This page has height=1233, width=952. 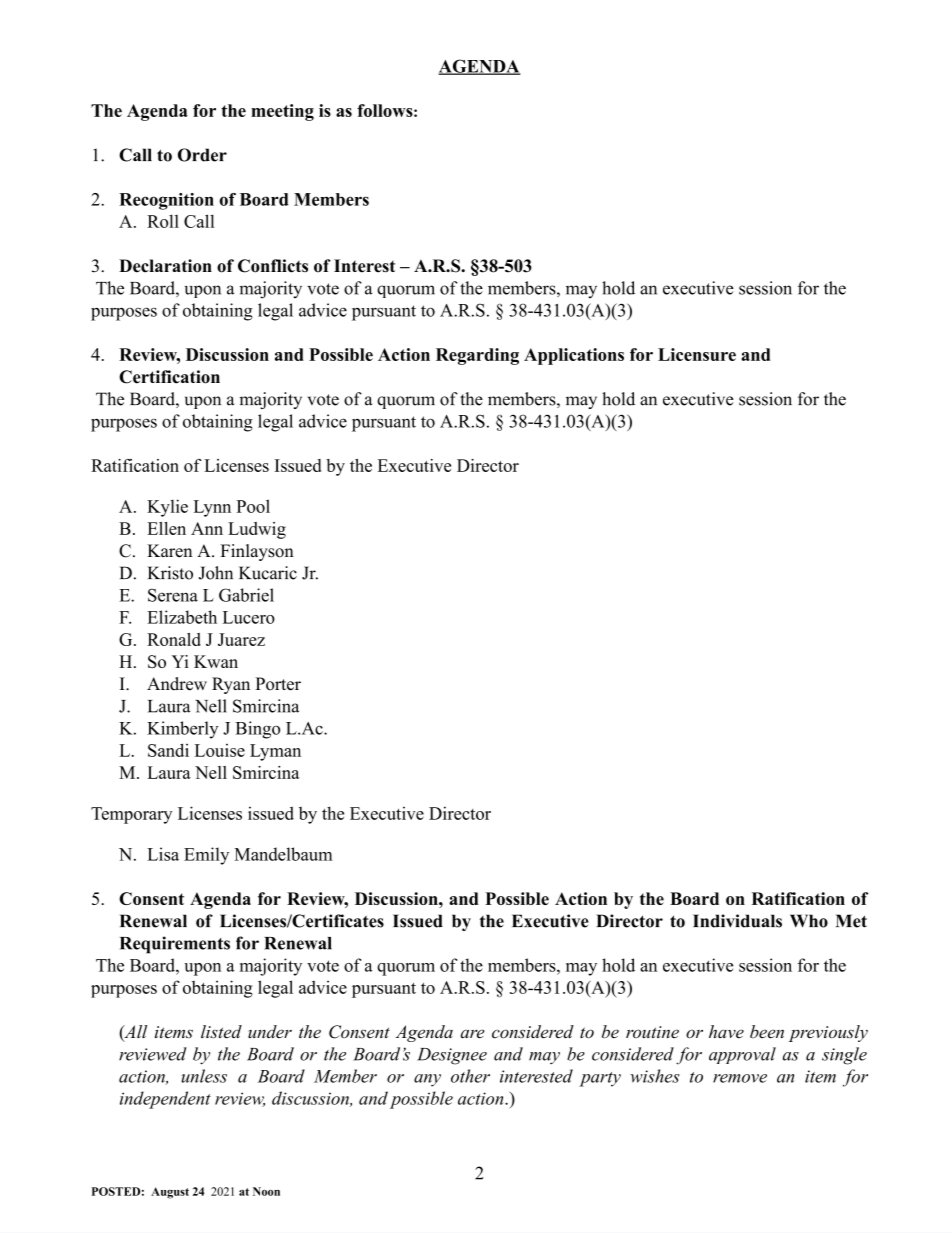 What do you see at coordinates (202, 155) in the page?
I see `Order` at bounding box center [202, 155].
